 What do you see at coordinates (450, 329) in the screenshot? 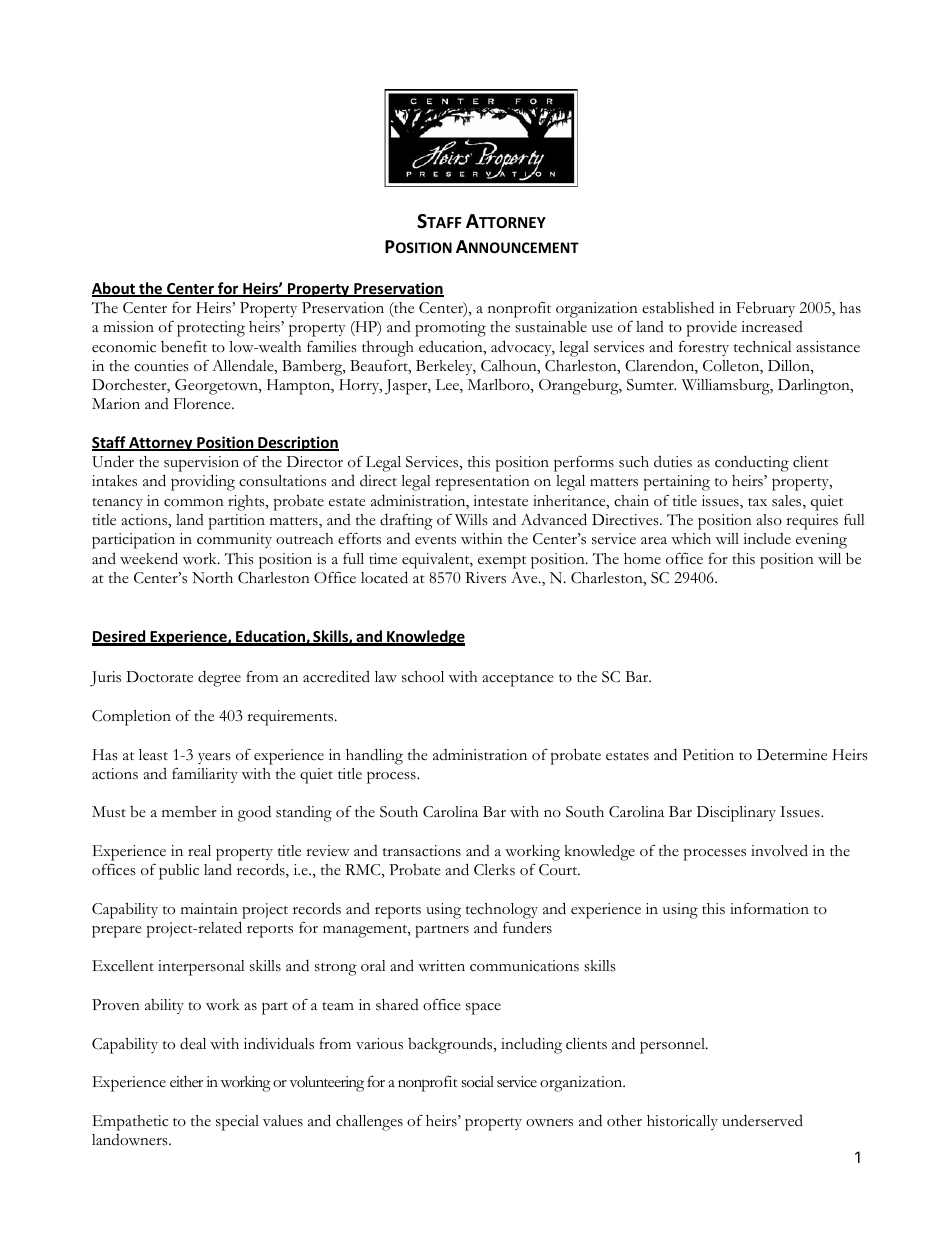
I see `promoting` at bounding box center [450, 329].
